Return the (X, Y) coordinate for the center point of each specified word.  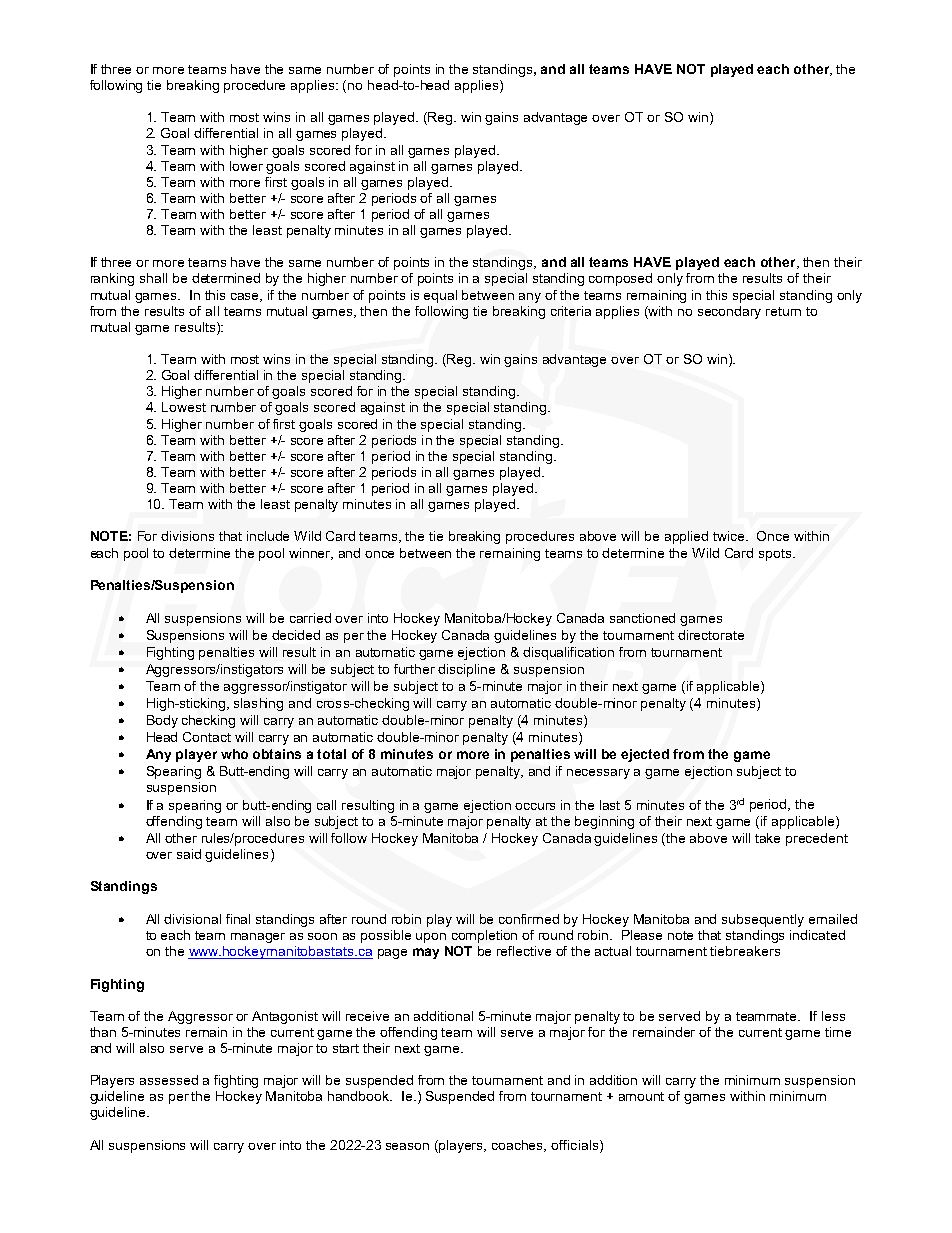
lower (246, 166)
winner (311, 554)
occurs (535, 806)
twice (730, 536)
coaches (519, 1146)
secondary (729, 312)
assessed (169, 1080)
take (767, 838)
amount (641, 1096)
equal (440, 296)
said (189, 854)
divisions (187, 536)
